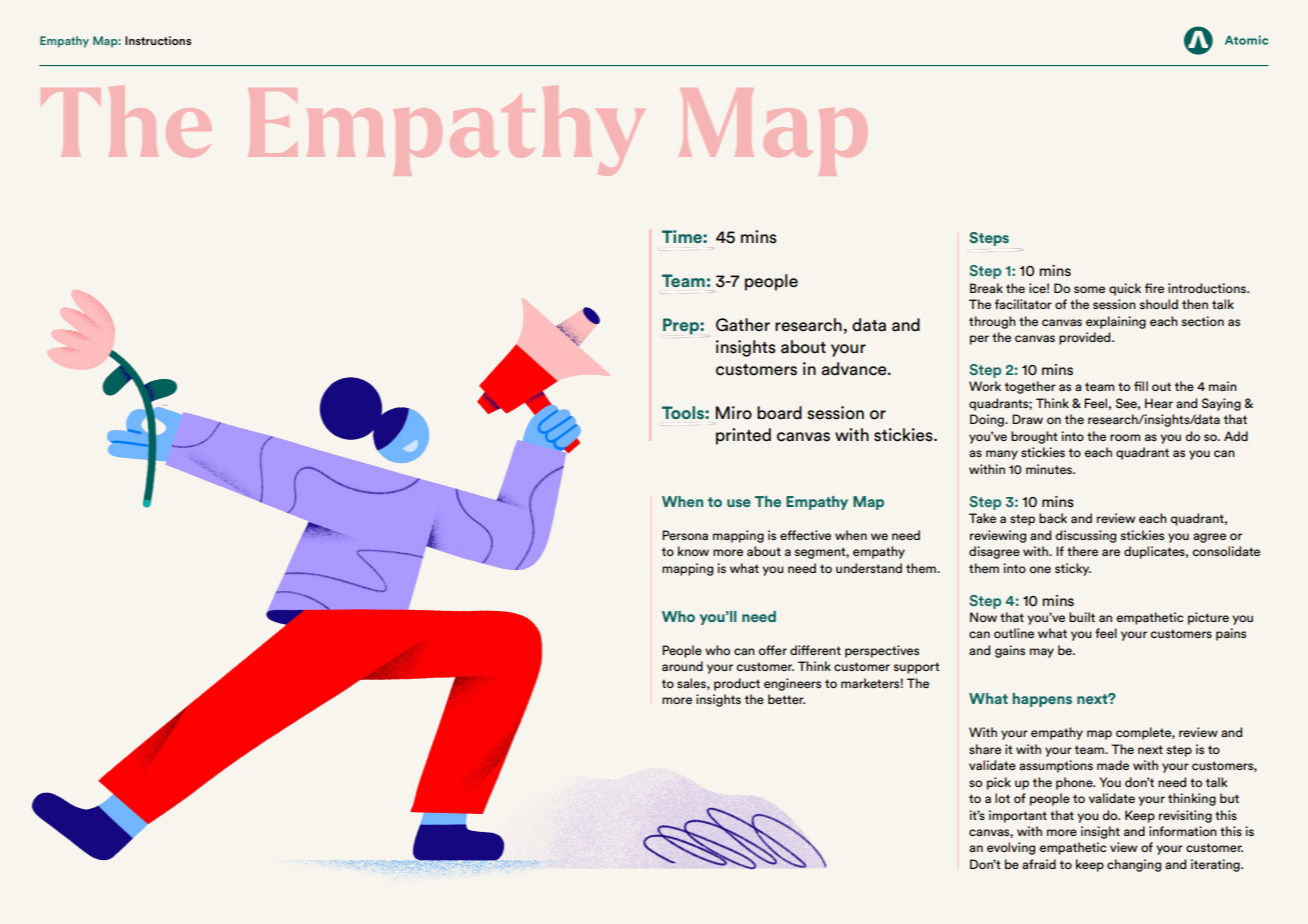  What do you see at coordinates (1011, 848) in the screenshot?
I see `evolving` at bounding box center [1011, 848].
